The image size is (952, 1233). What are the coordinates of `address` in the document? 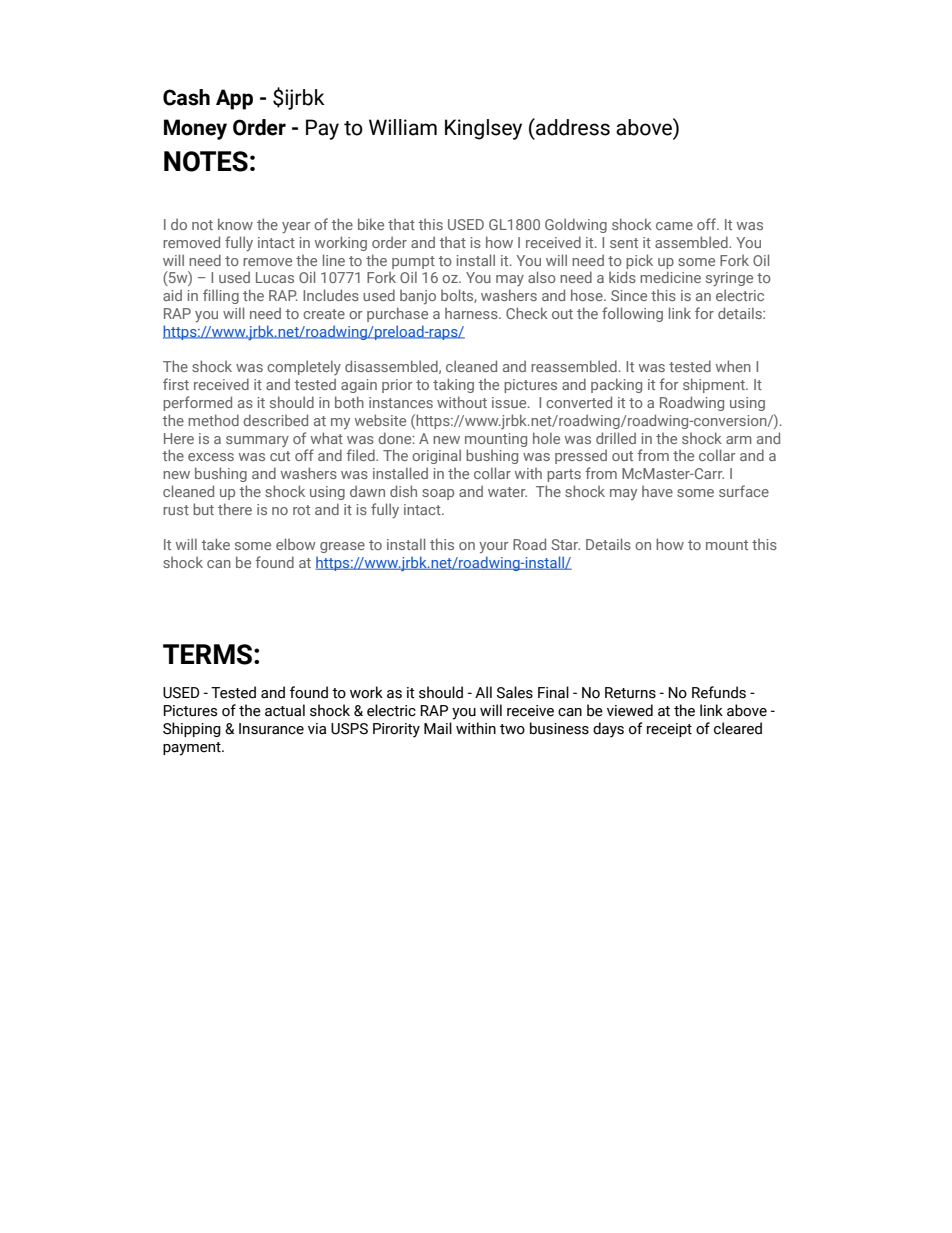 It's located at (572, 127).
